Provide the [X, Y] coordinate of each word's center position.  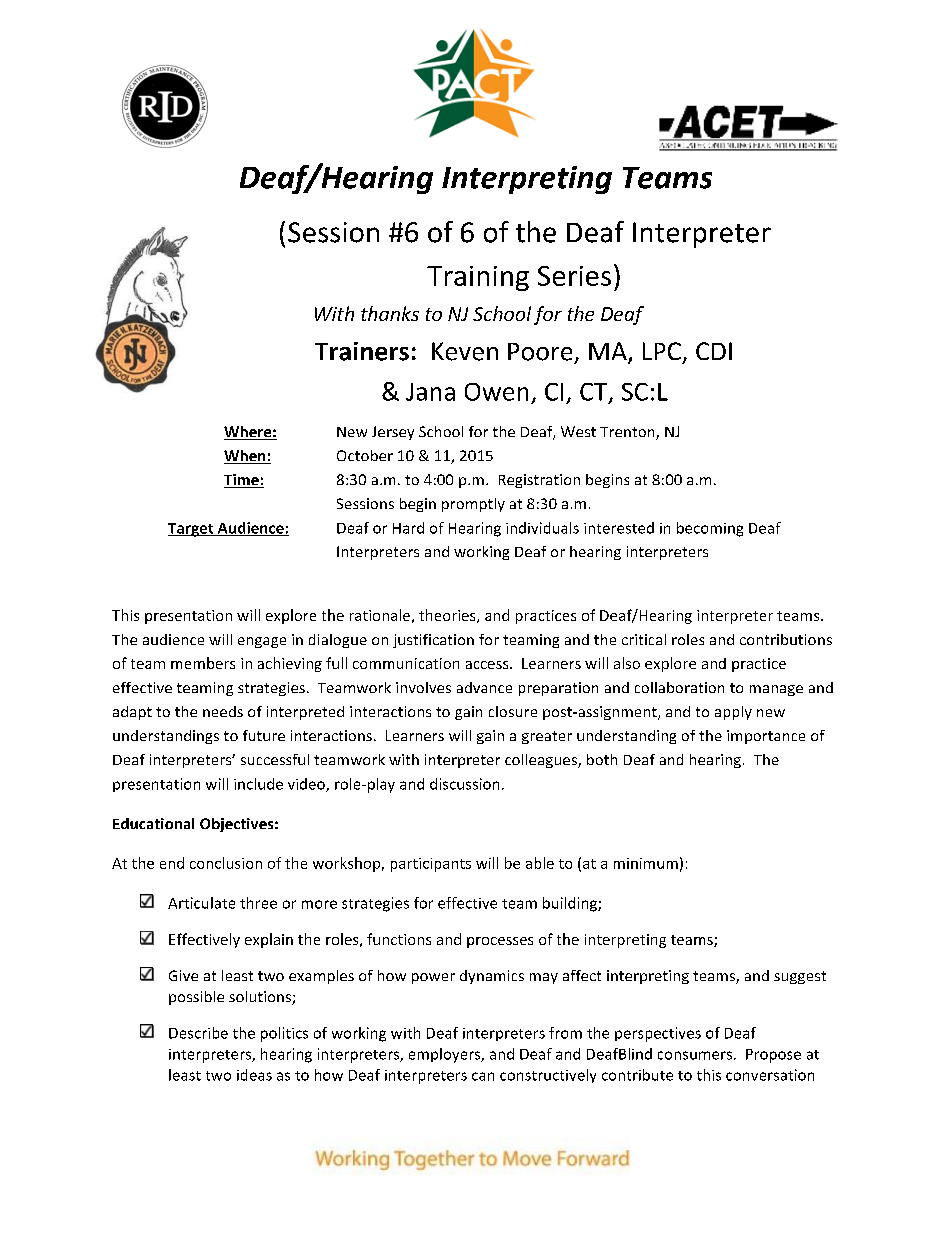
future [264, 735]
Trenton [628, 433]
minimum [646, 863]
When [246, 457]
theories [448, 616]
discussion [464, 784]
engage [262, 642]
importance [766, 737]
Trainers [362, 351]
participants [431, 865]
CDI [714, 351]
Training [478, 278]
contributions [786, 639]
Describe [198, 1033]
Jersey [393, 433]
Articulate [201, 903]
